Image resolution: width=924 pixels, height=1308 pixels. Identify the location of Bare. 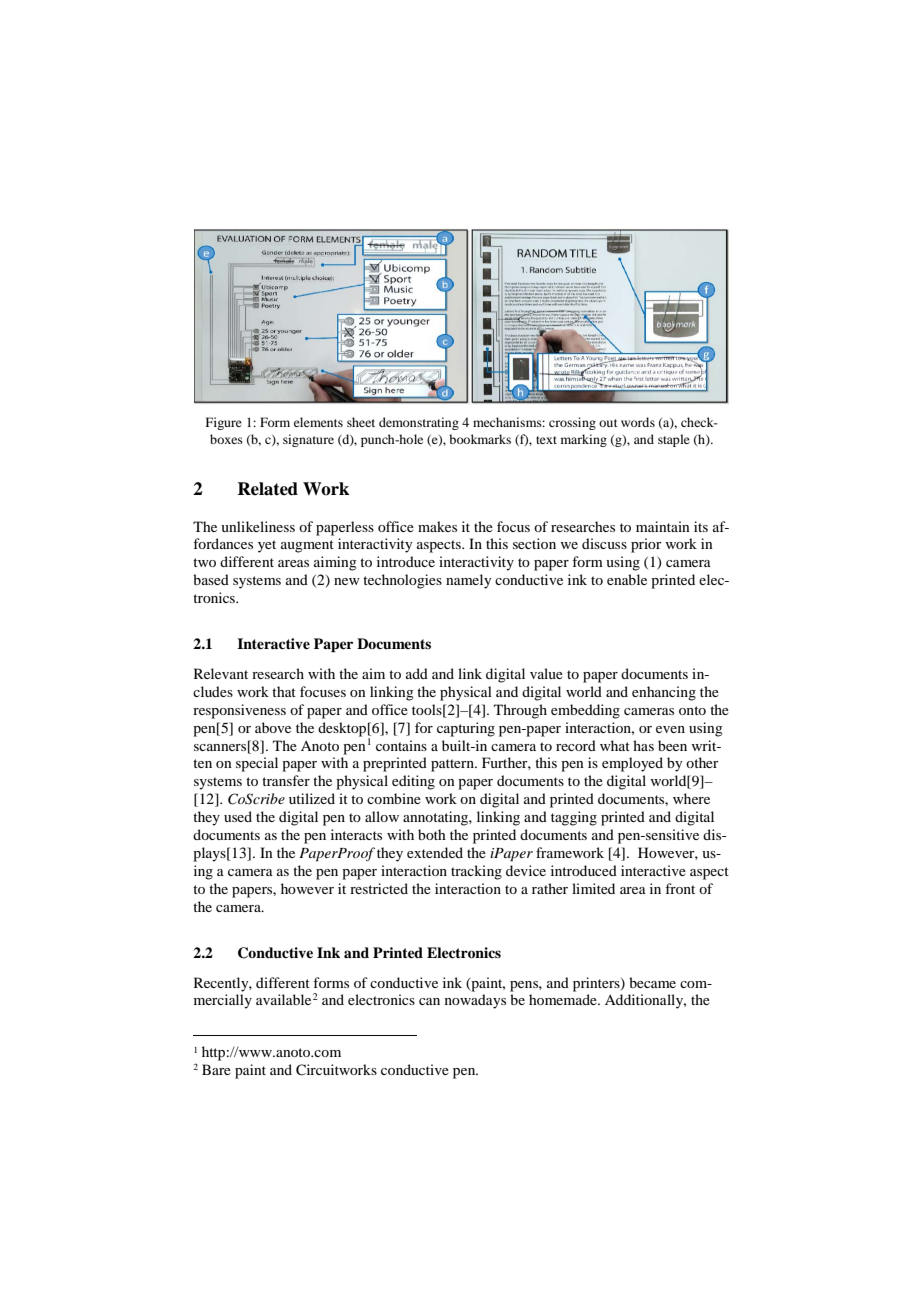
(216, 1069).
